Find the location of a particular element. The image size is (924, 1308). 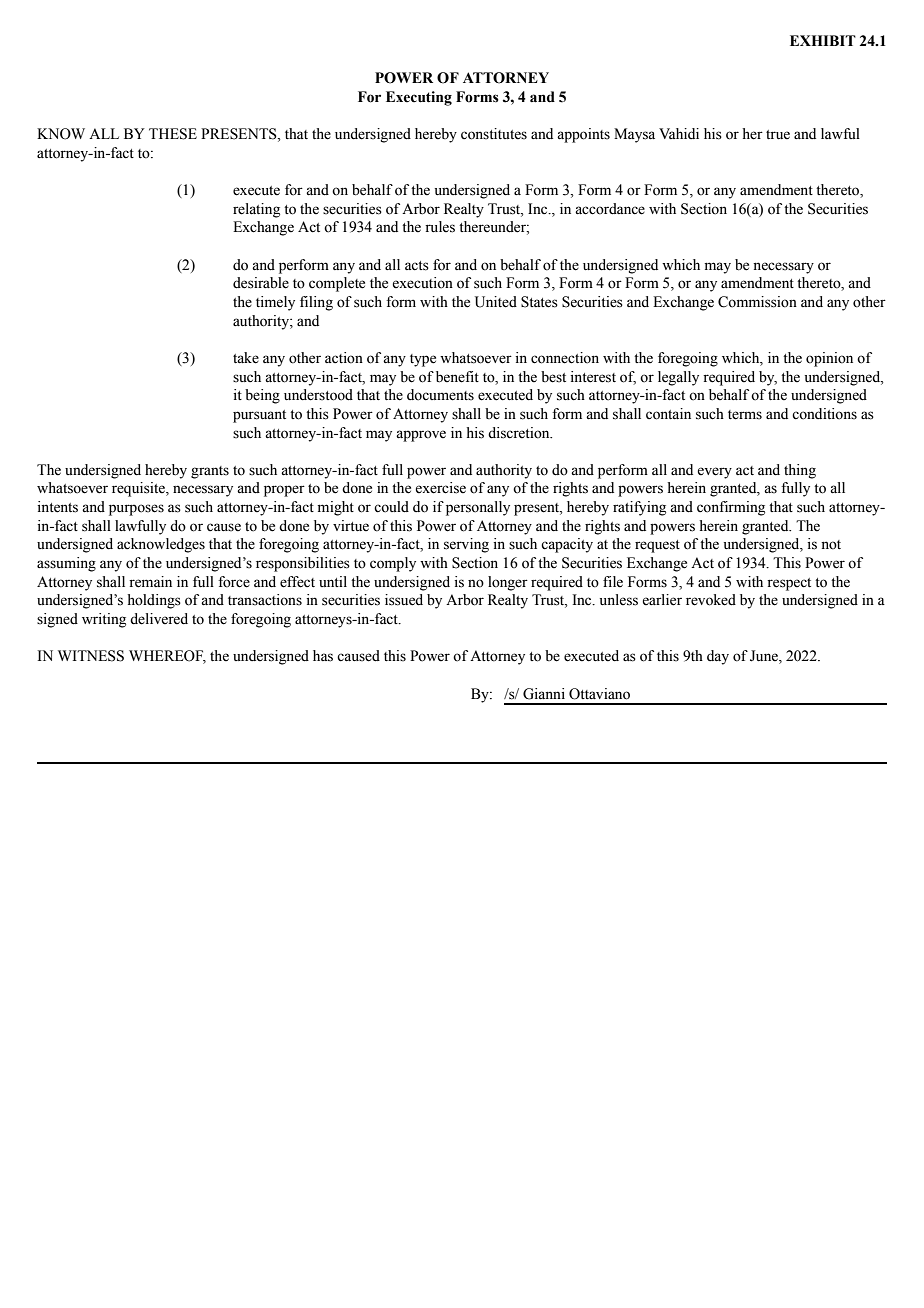

delivered is located at coordinates (159, 619).
